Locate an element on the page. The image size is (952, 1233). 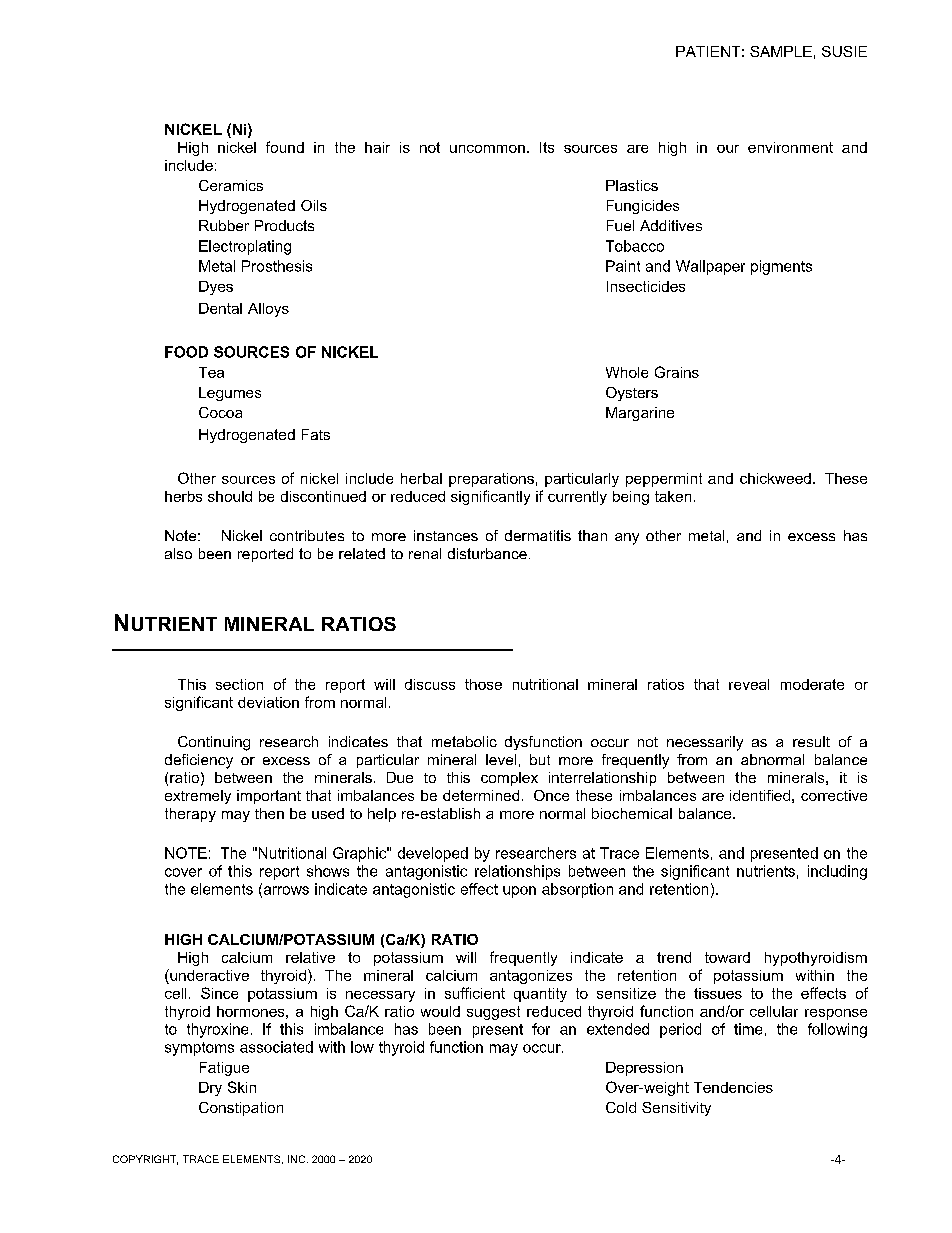
found is located at coordinates (285, 147).
